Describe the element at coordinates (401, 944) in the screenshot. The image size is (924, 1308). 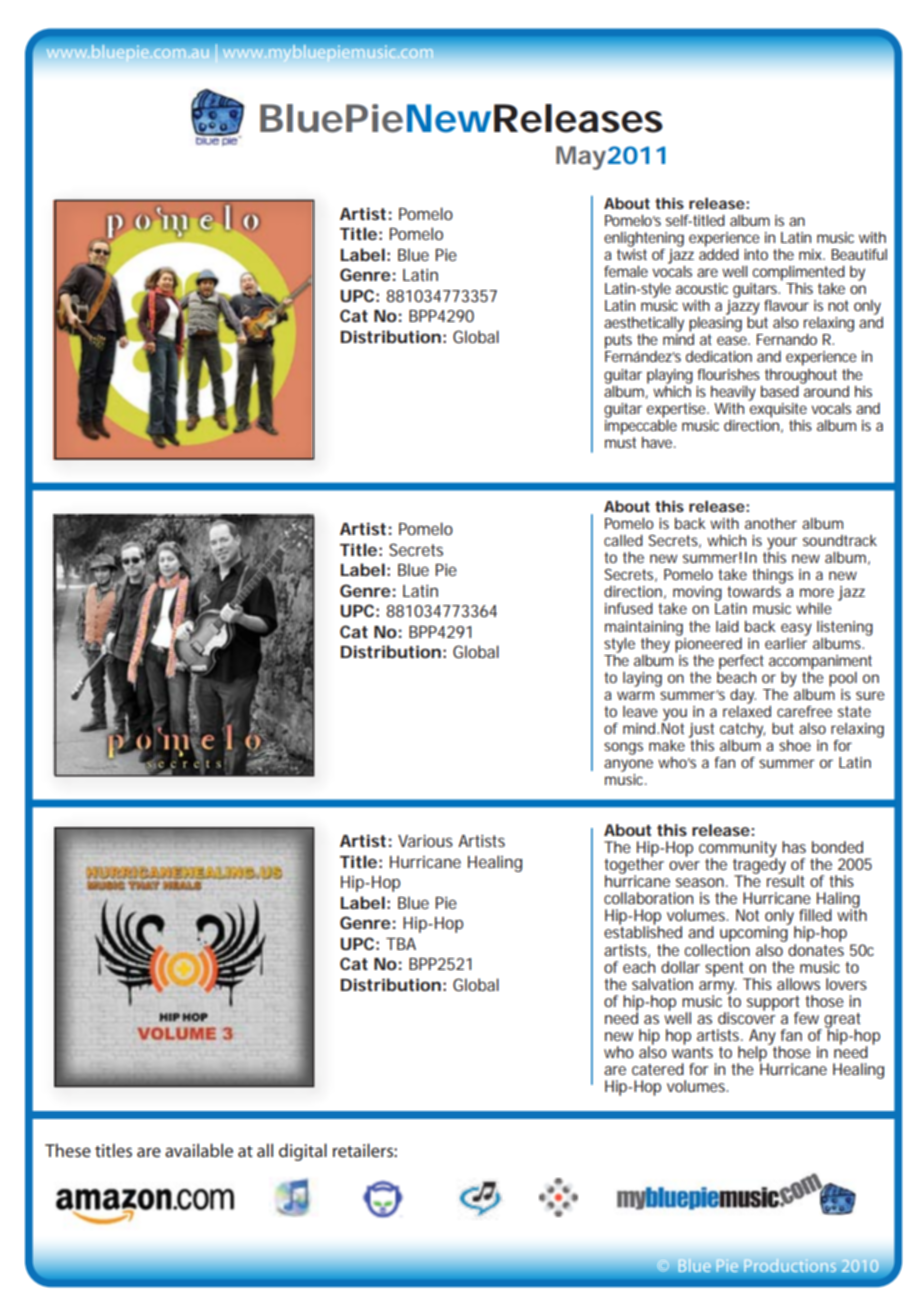
I see `TBA` at that location.
